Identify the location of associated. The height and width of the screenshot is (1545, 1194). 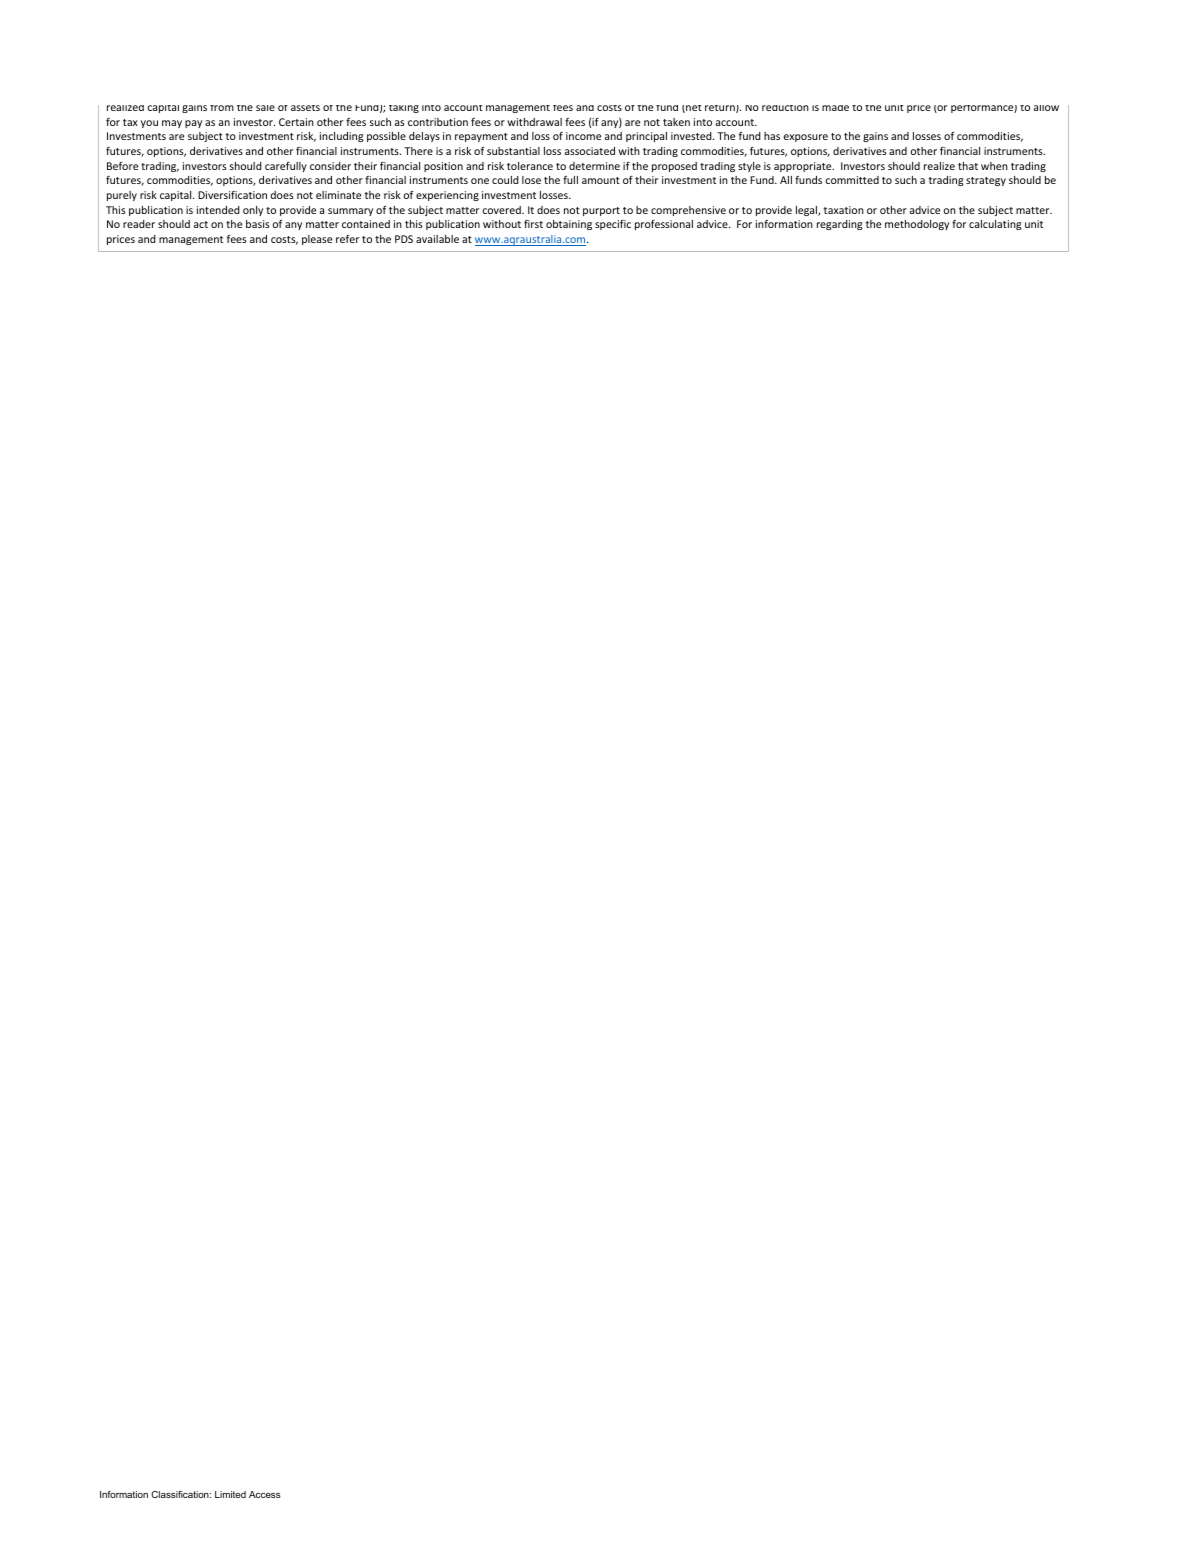
(590, 151).
